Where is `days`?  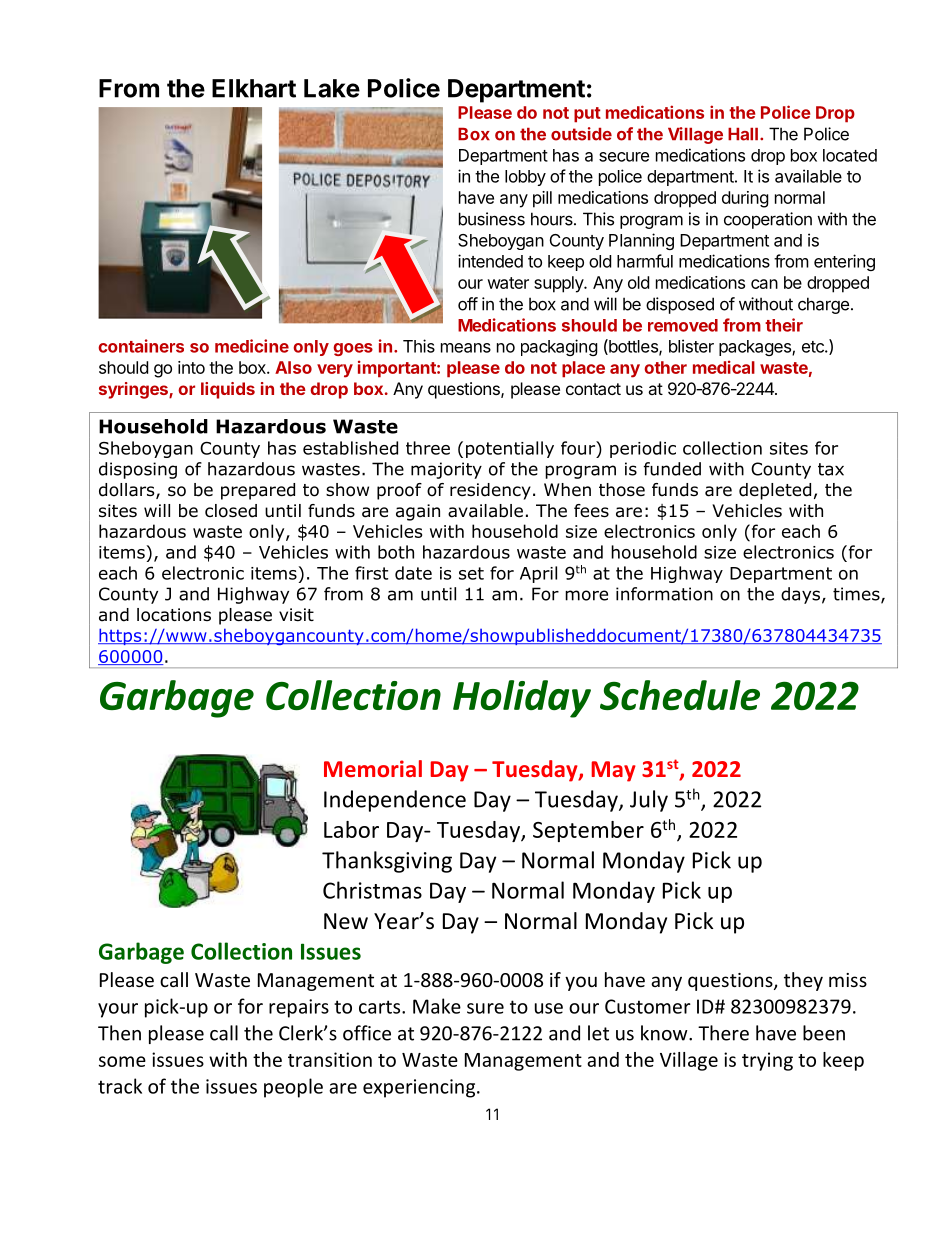
days is located at coordinates (800, 595).
